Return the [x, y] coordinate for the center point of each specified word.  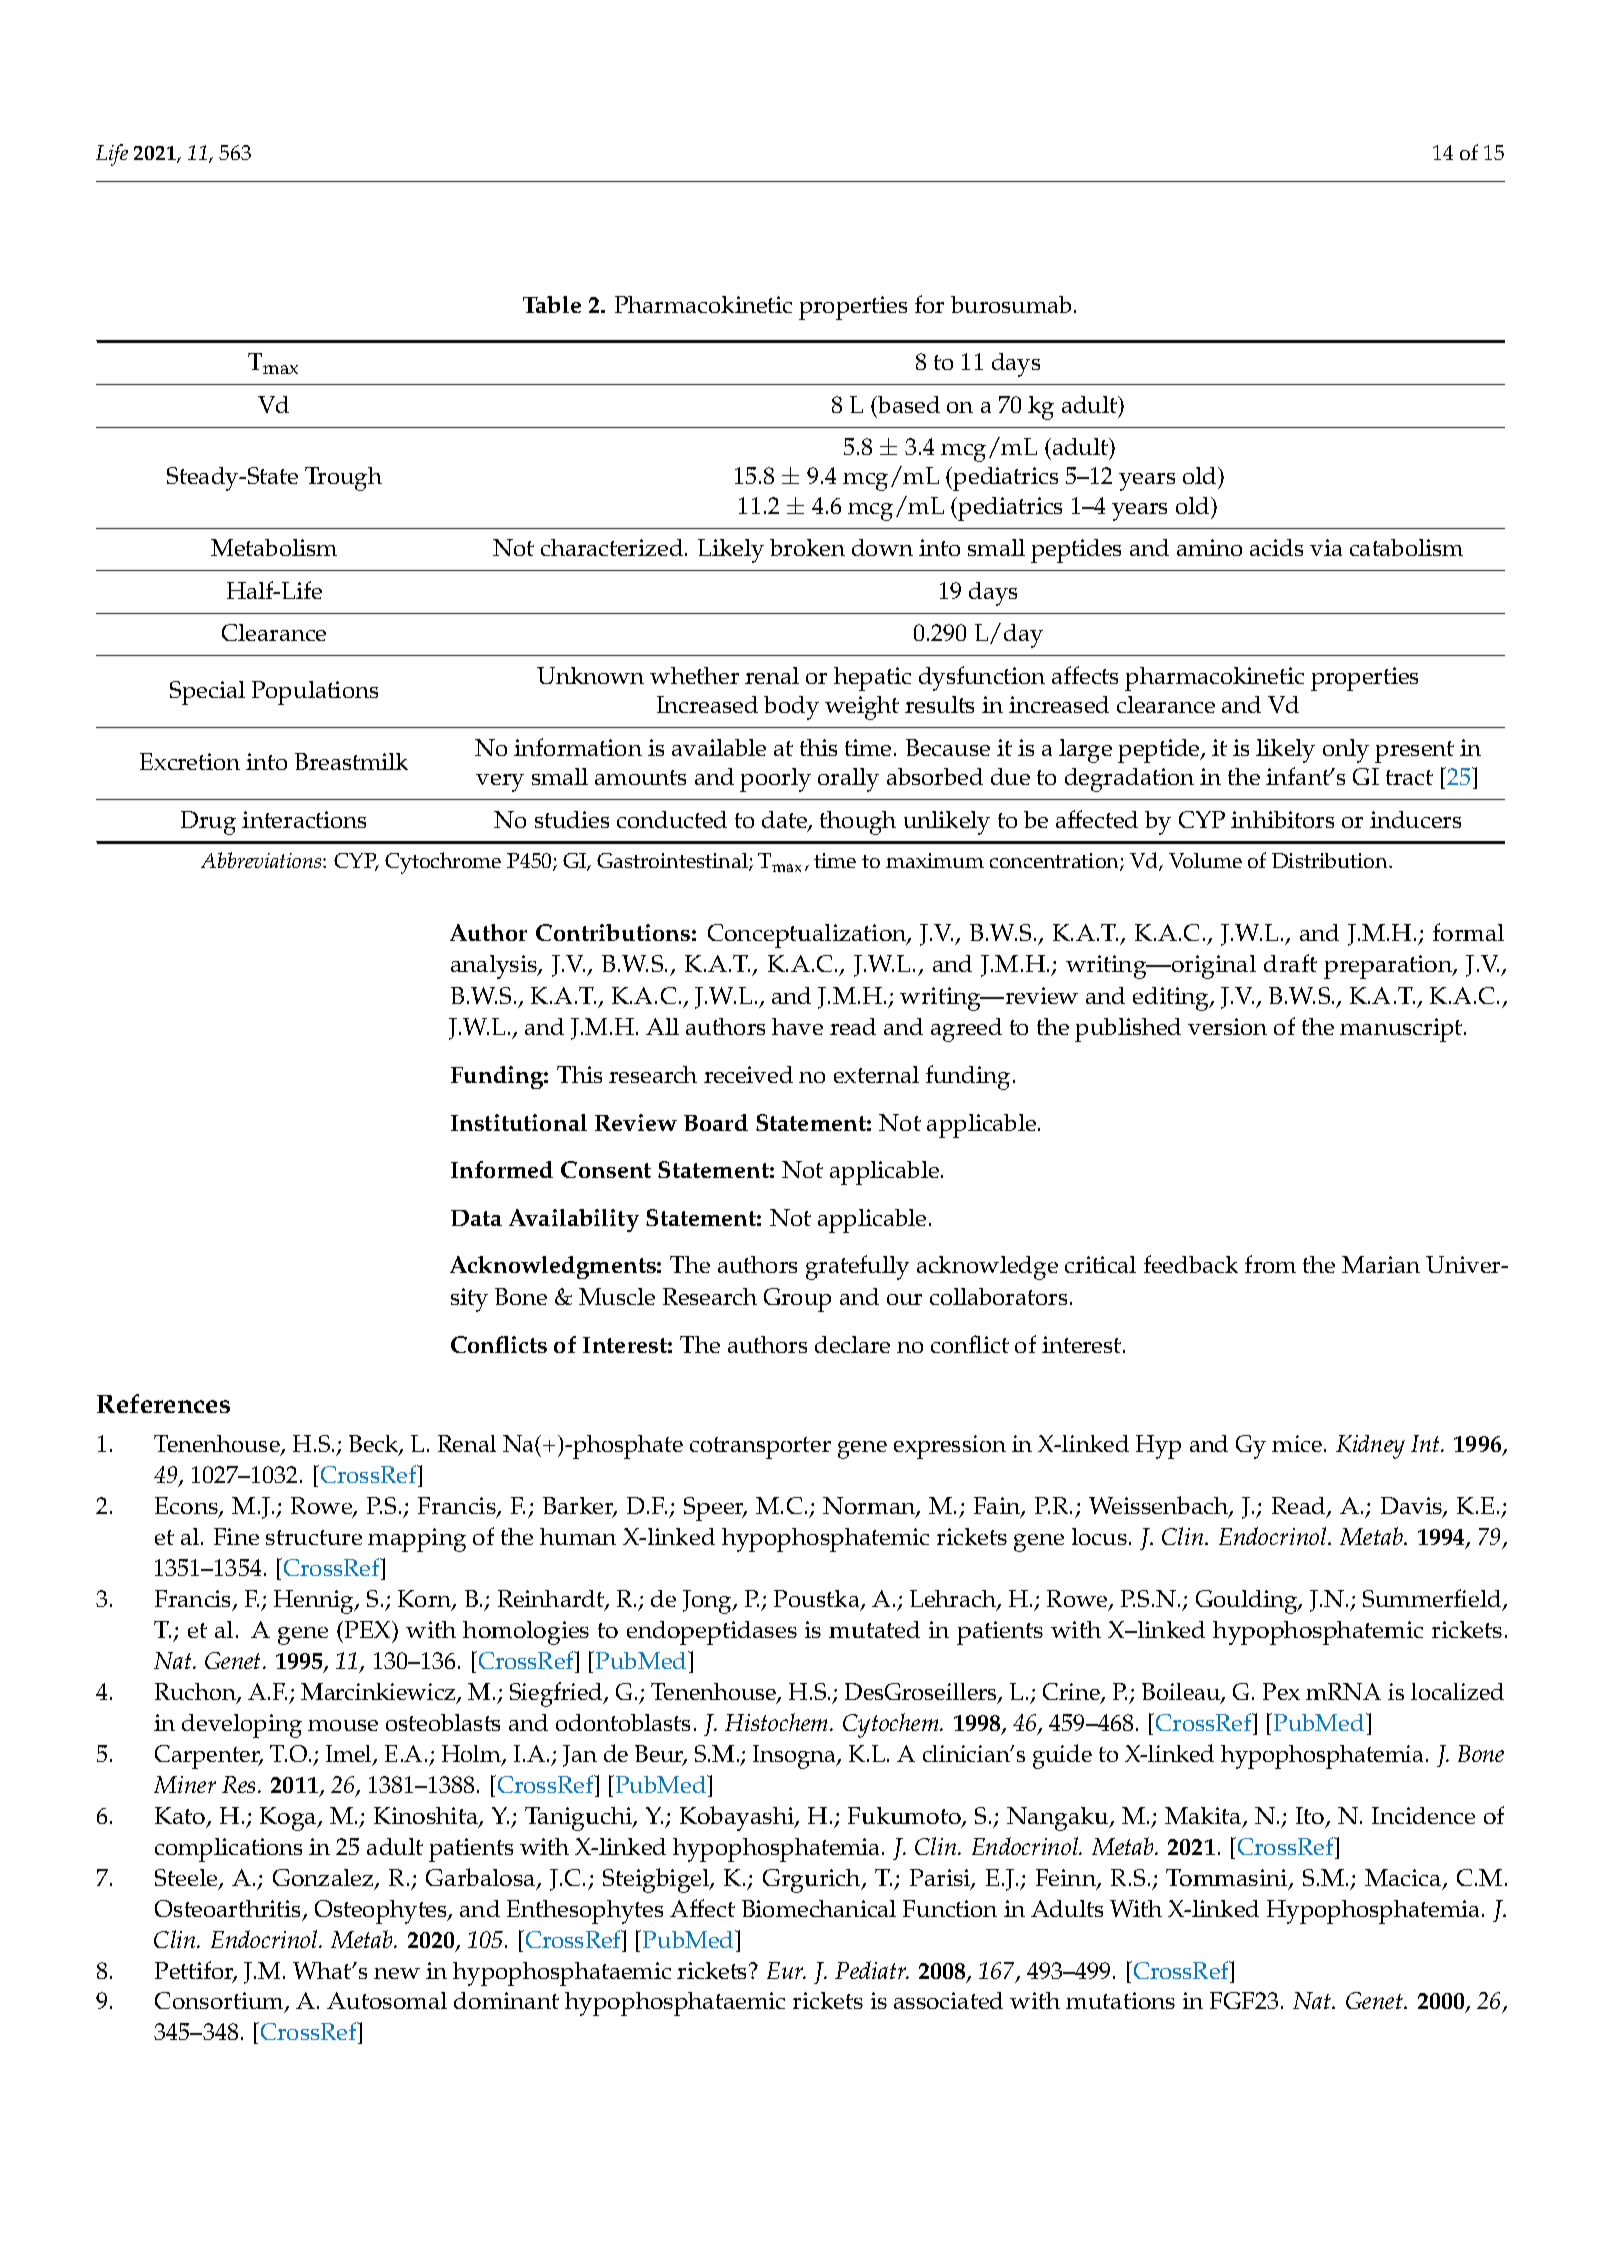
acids [1276, 547]
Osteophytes [382, 1912]
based [908, 404]
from [1270, 1264]
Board [716, 1122]
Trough [343, 479]
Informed [502, 1169]
